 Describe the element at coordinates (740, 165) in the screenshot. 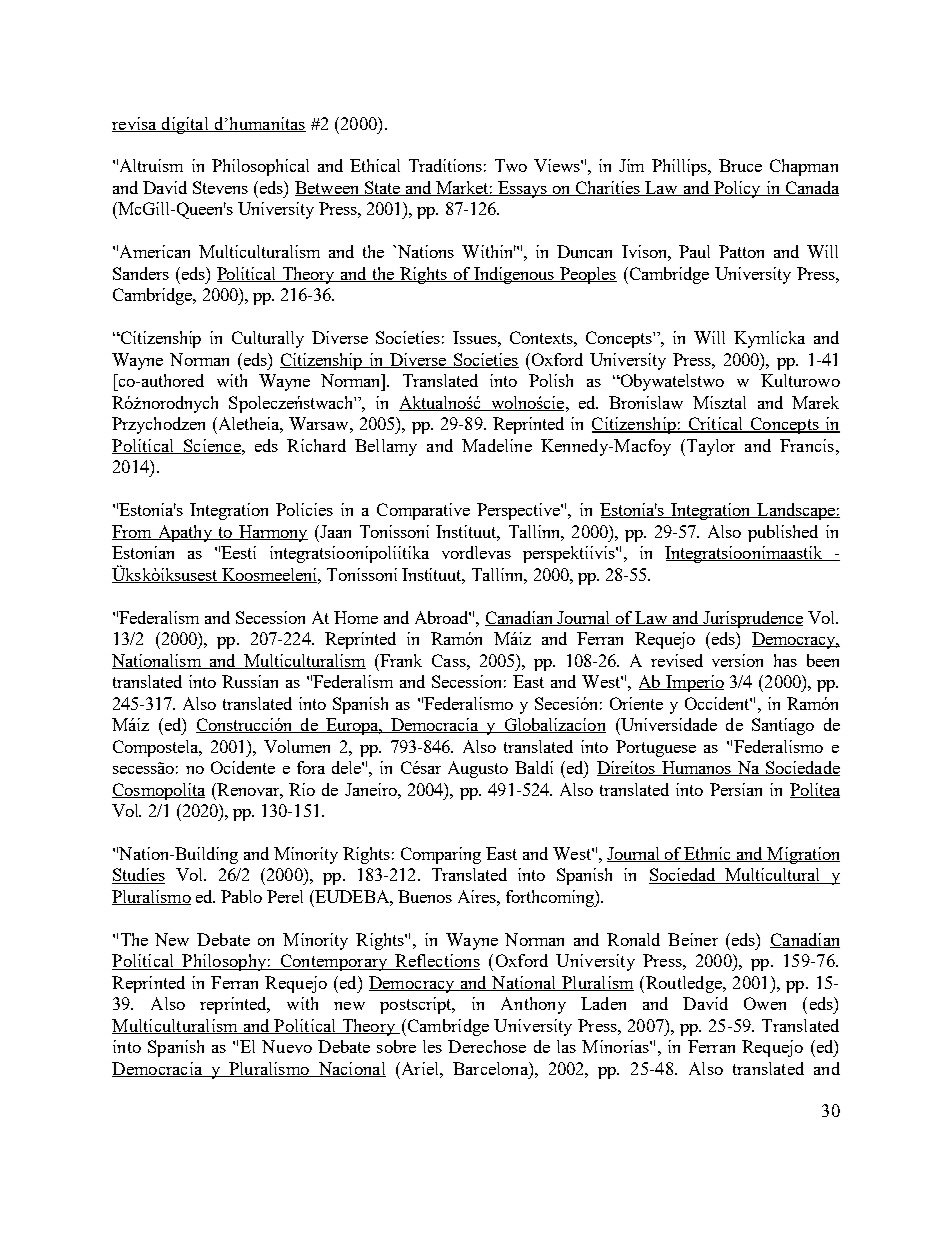

I see `Bruce` at that location.
